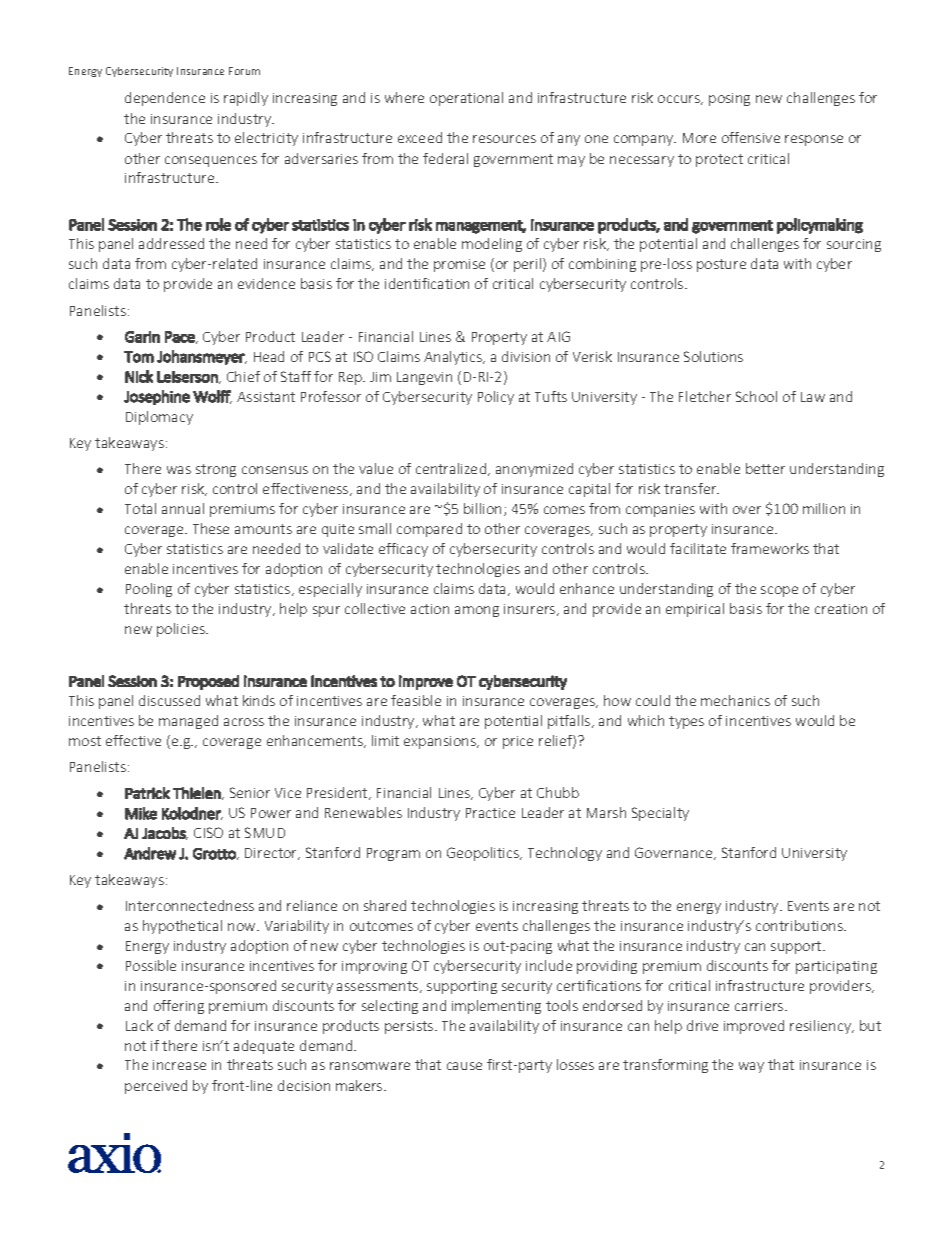 This page has width=952, height=1233. What do you see at coordinates (779, 591) in the page?
I see `scope` at bounding box center [779, 591].
